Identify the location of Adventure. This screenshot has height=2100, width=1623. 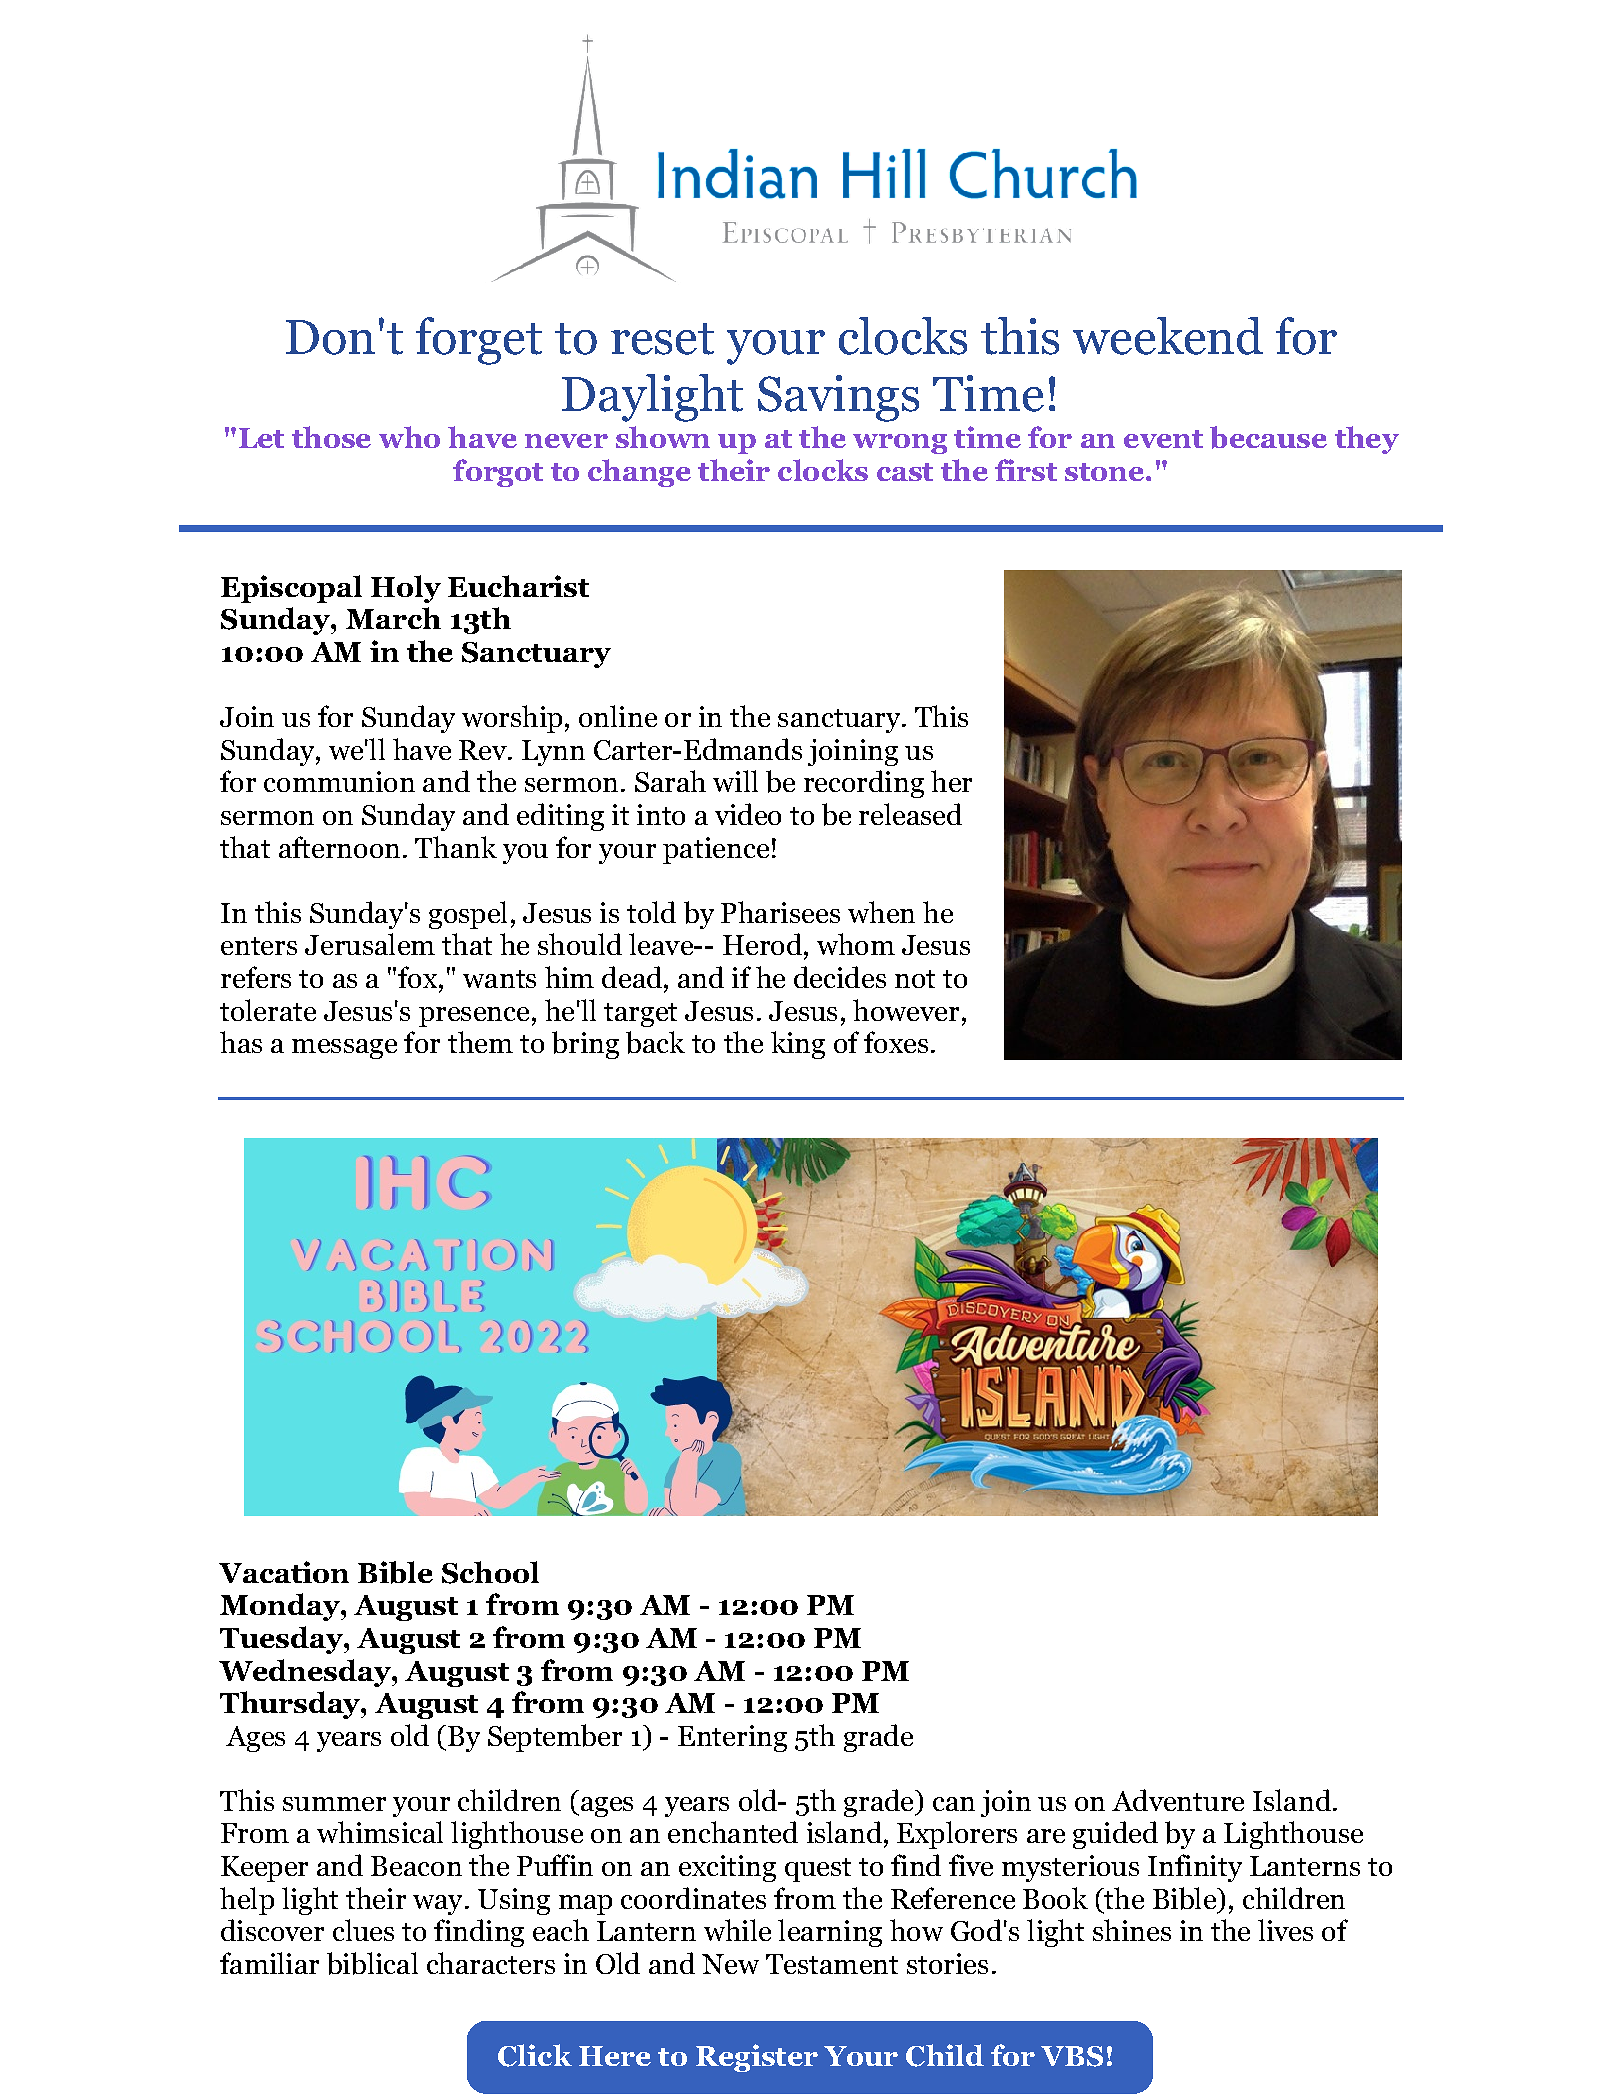
(1178, 1800).
